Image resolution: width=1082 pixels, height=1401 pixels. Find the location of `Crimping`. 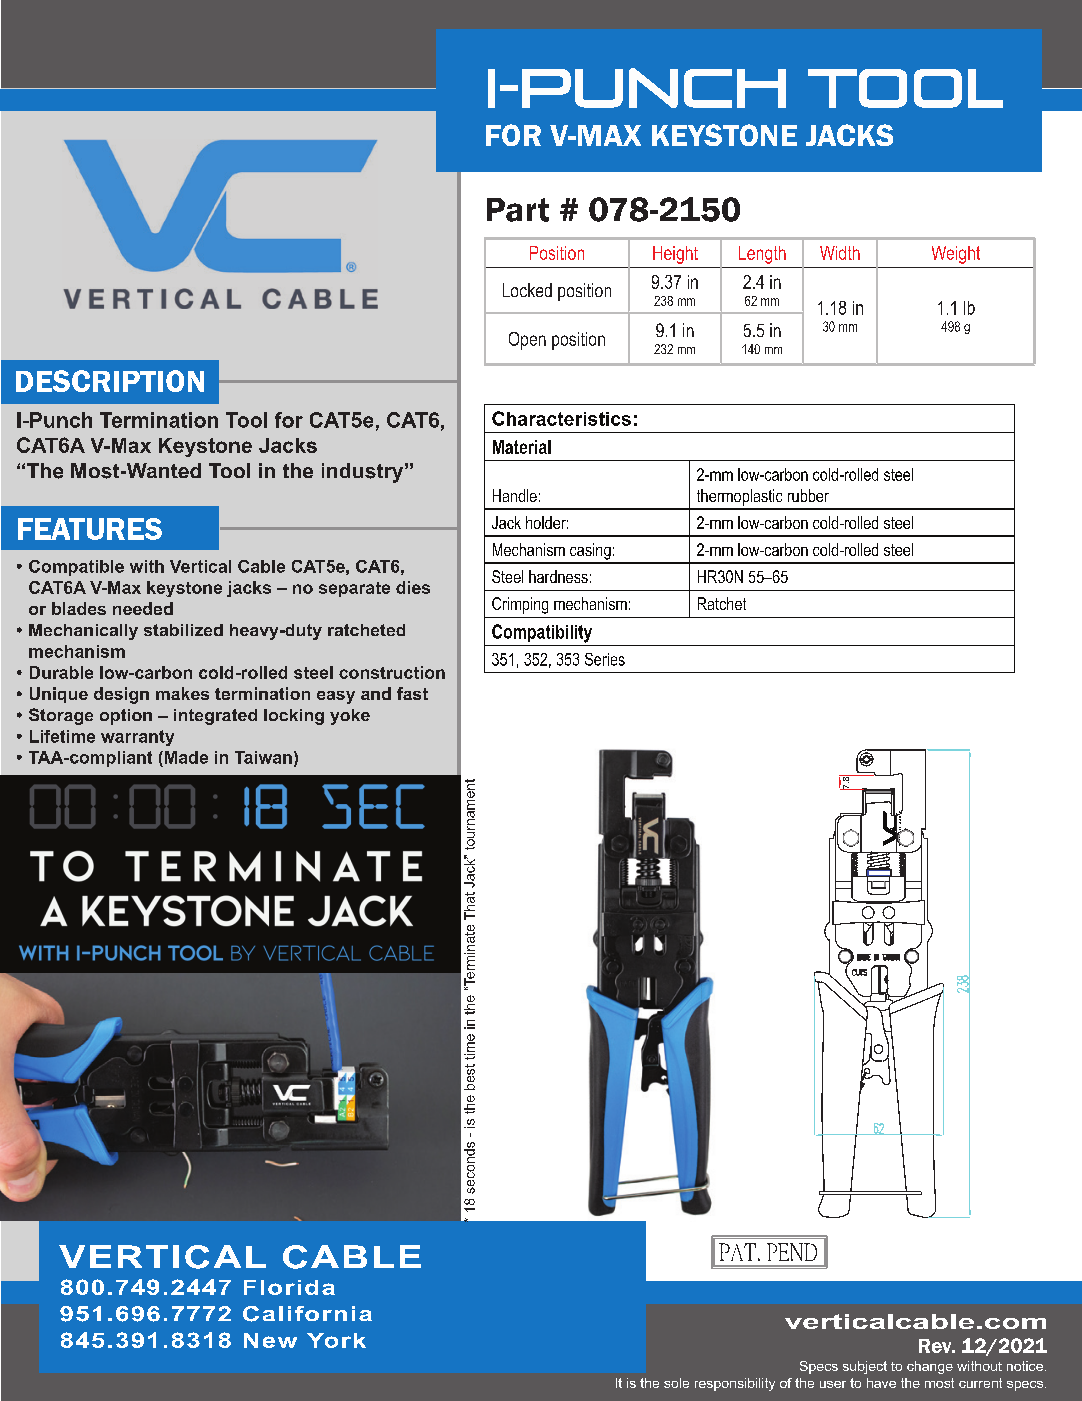

Crimping is located at coordinates (520, 605).
